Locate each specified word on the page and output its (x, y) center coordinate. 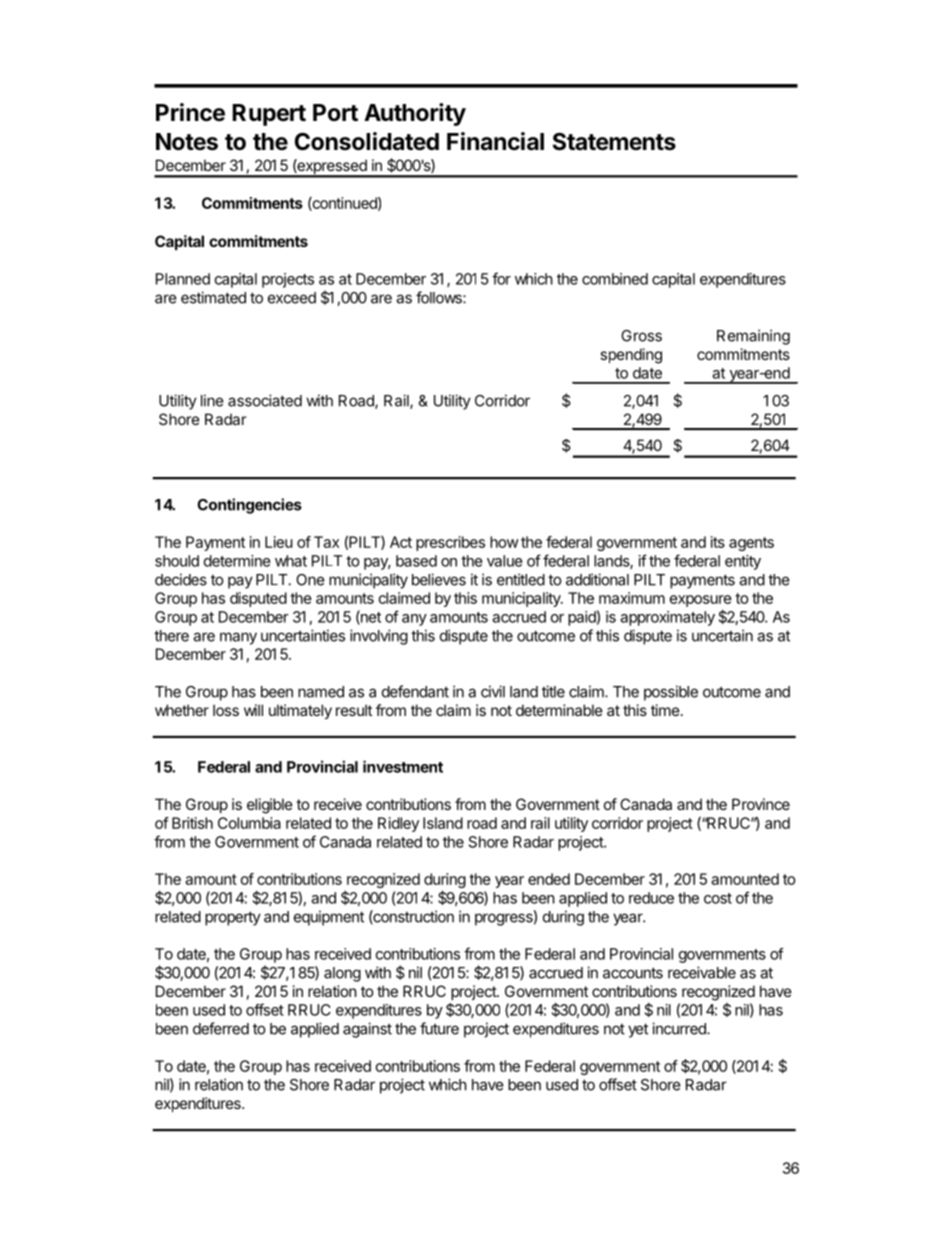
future (439, 1028)
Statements (614, 142)
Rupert (269, 115)
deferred (221, 1028)
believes (439, 579)
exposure (701, 601)
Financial (495, 141)
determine (237, 561)
